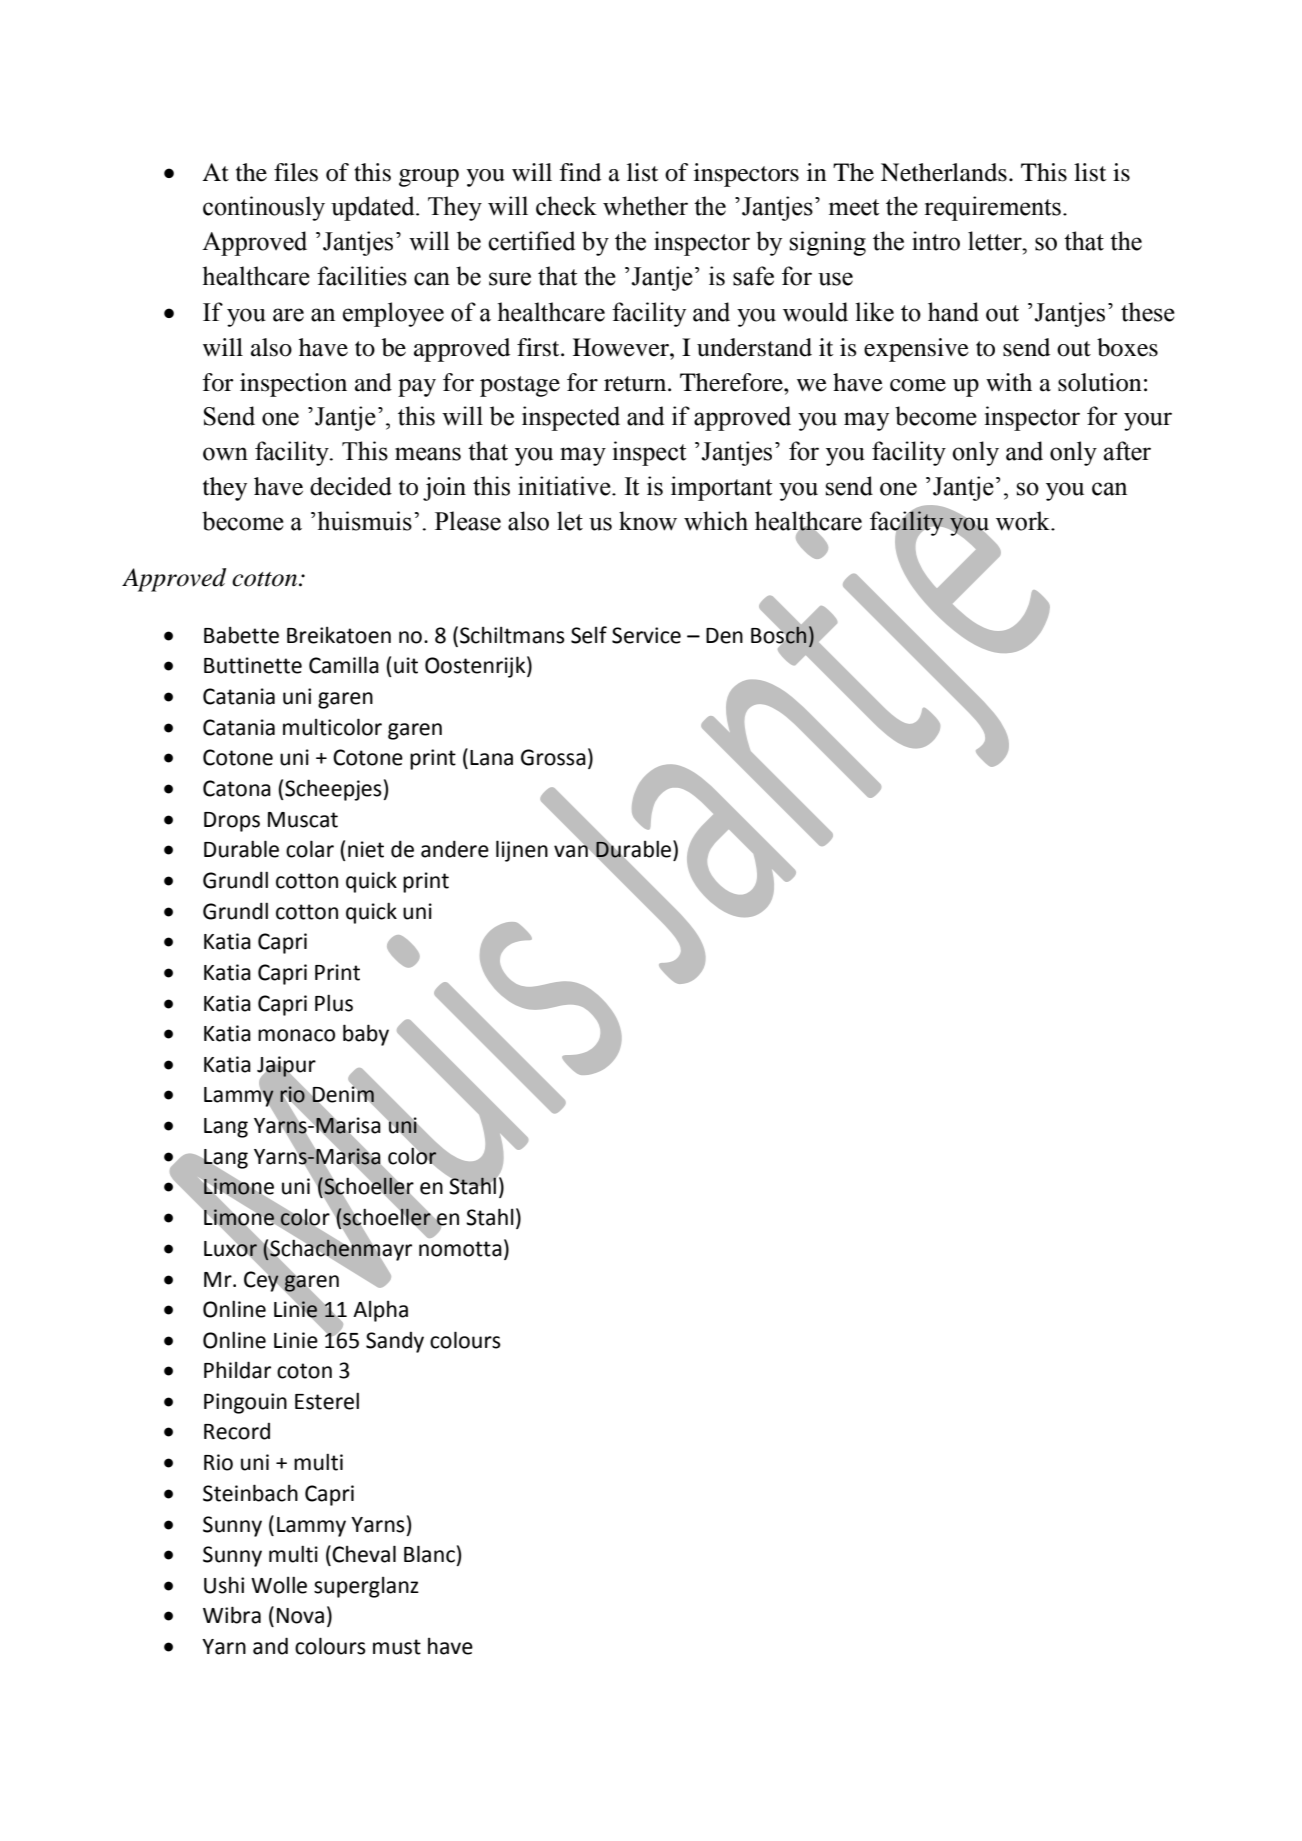 Image resolution: width=1302 pixels, height=1841 pixels. What do you see at coordinates (993, 208) in the document?
I see `requirements` at bounding box center [993, 208].
